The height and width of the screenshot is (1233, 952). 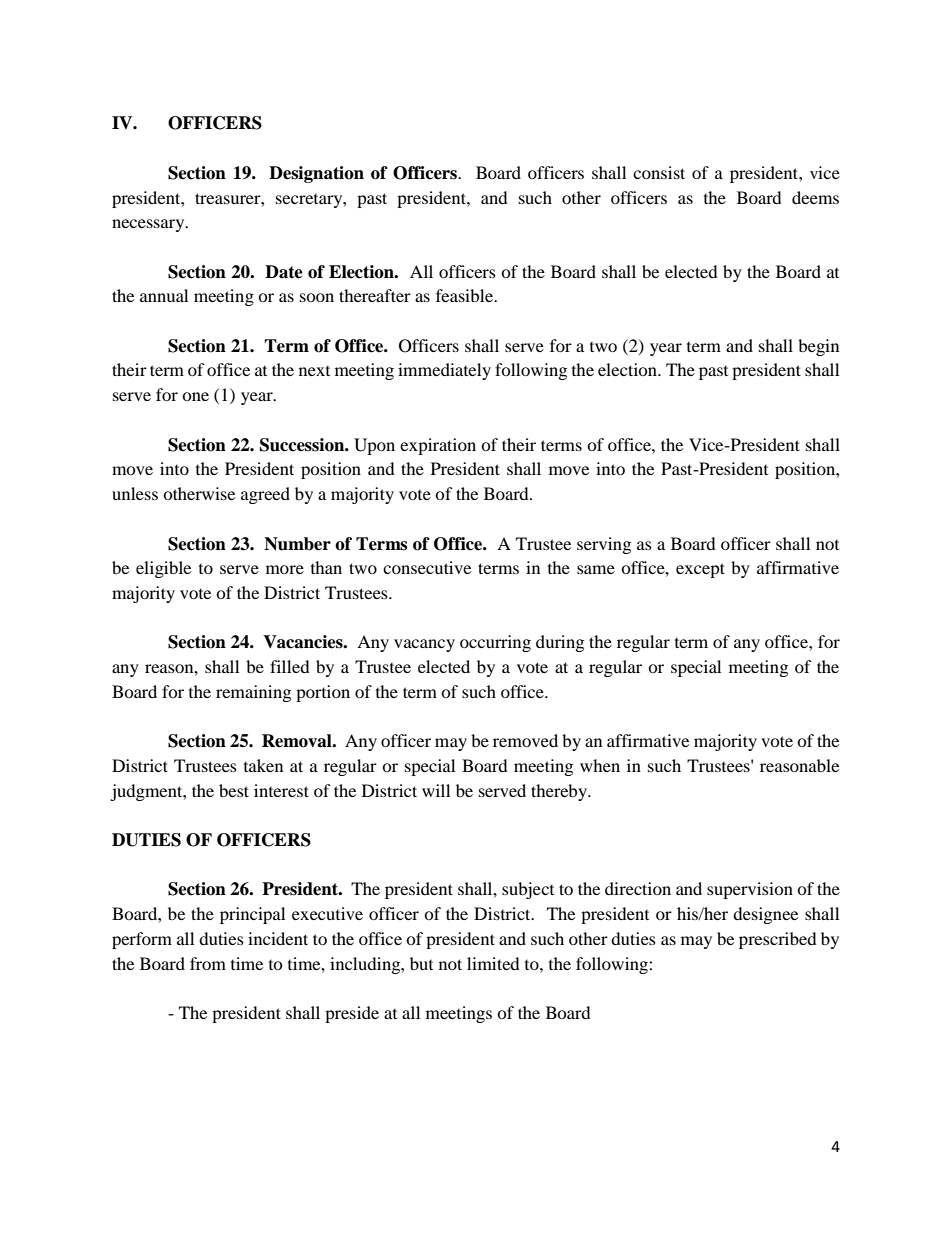 I want to click on from, so click(x=208, y=963).
